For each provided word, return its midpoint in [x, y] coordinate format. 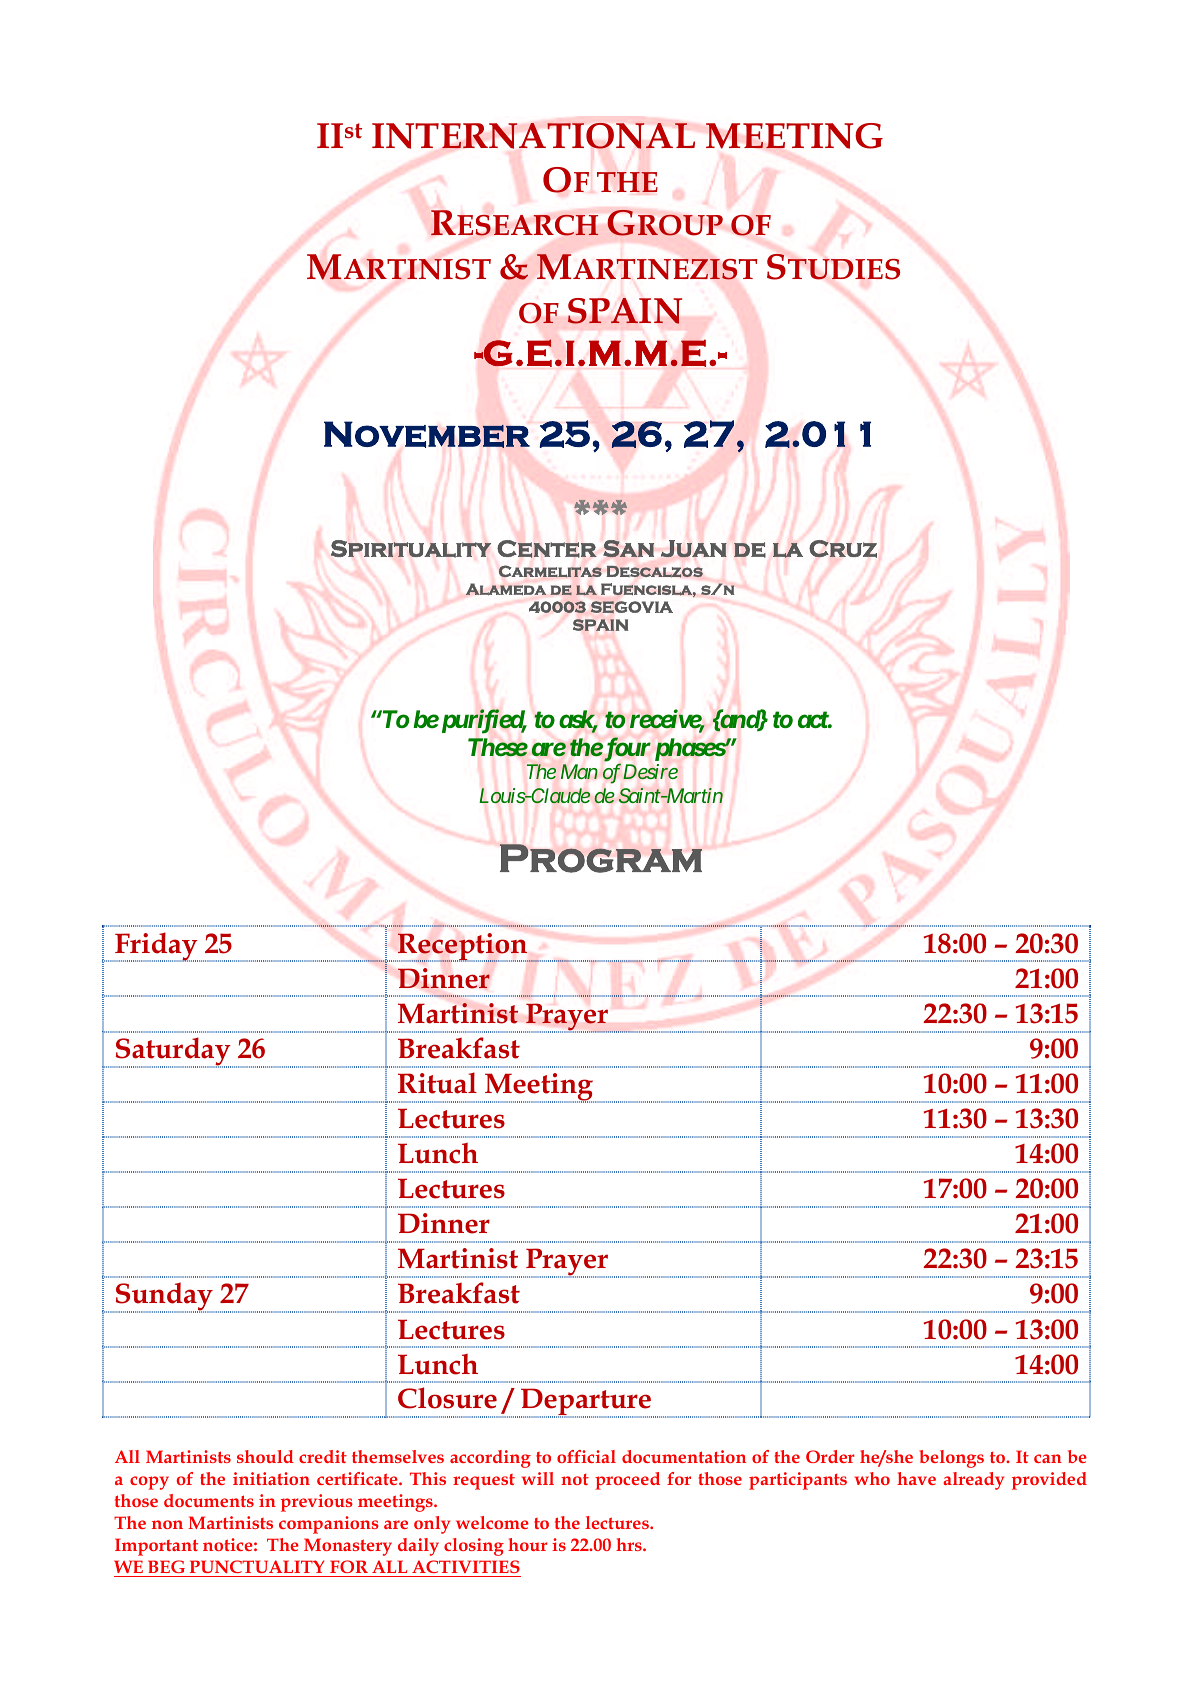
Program [601, 858]
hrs [630, 1544]
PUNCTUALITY [257, 1566]
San [628, 548]
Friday [156, 947]
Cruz [843, 549]
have [916, 1478]
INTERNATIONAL [533, 136]
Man [579, 771]
